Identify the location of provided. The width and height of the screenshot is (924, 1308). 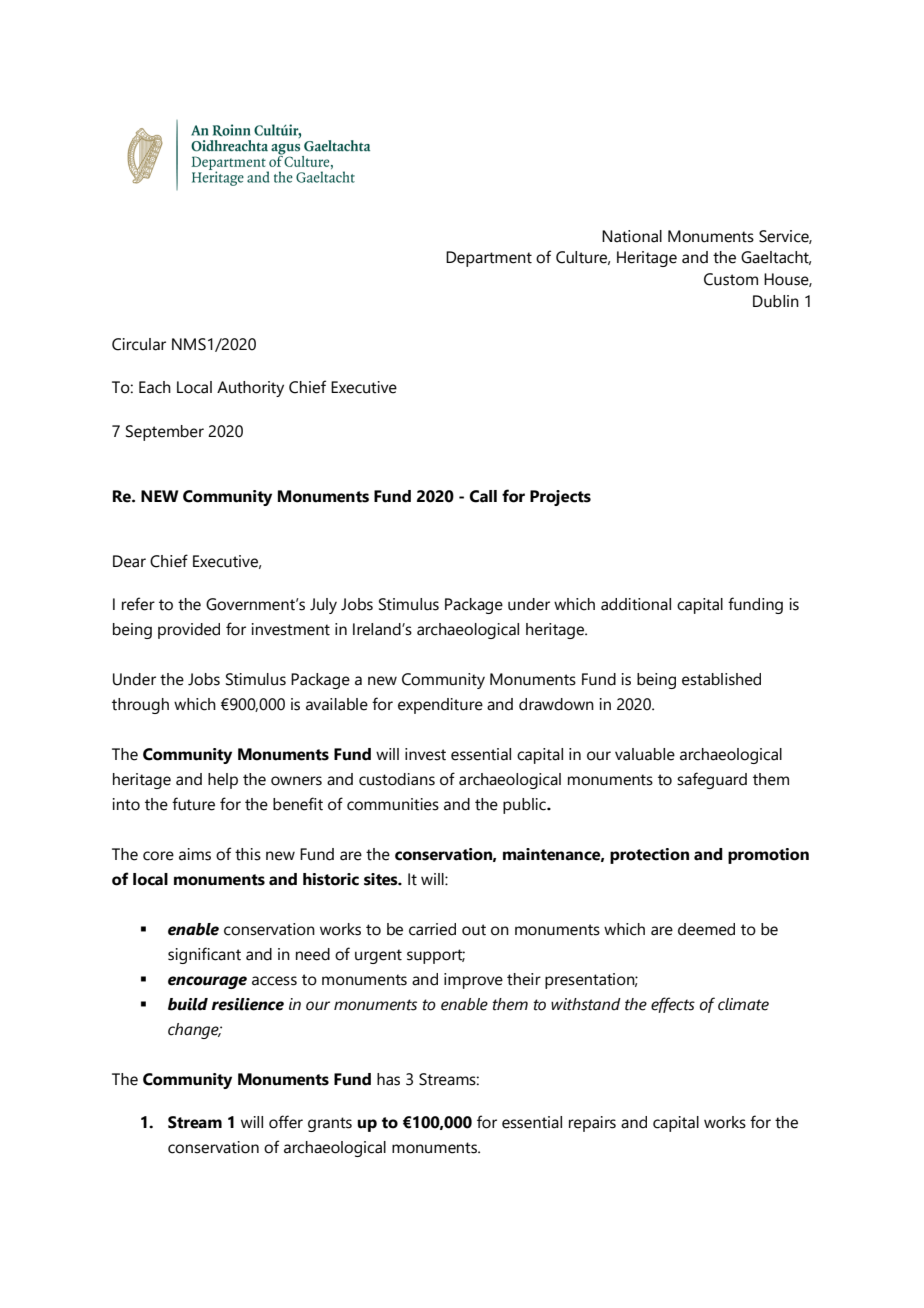
(189, 631).
